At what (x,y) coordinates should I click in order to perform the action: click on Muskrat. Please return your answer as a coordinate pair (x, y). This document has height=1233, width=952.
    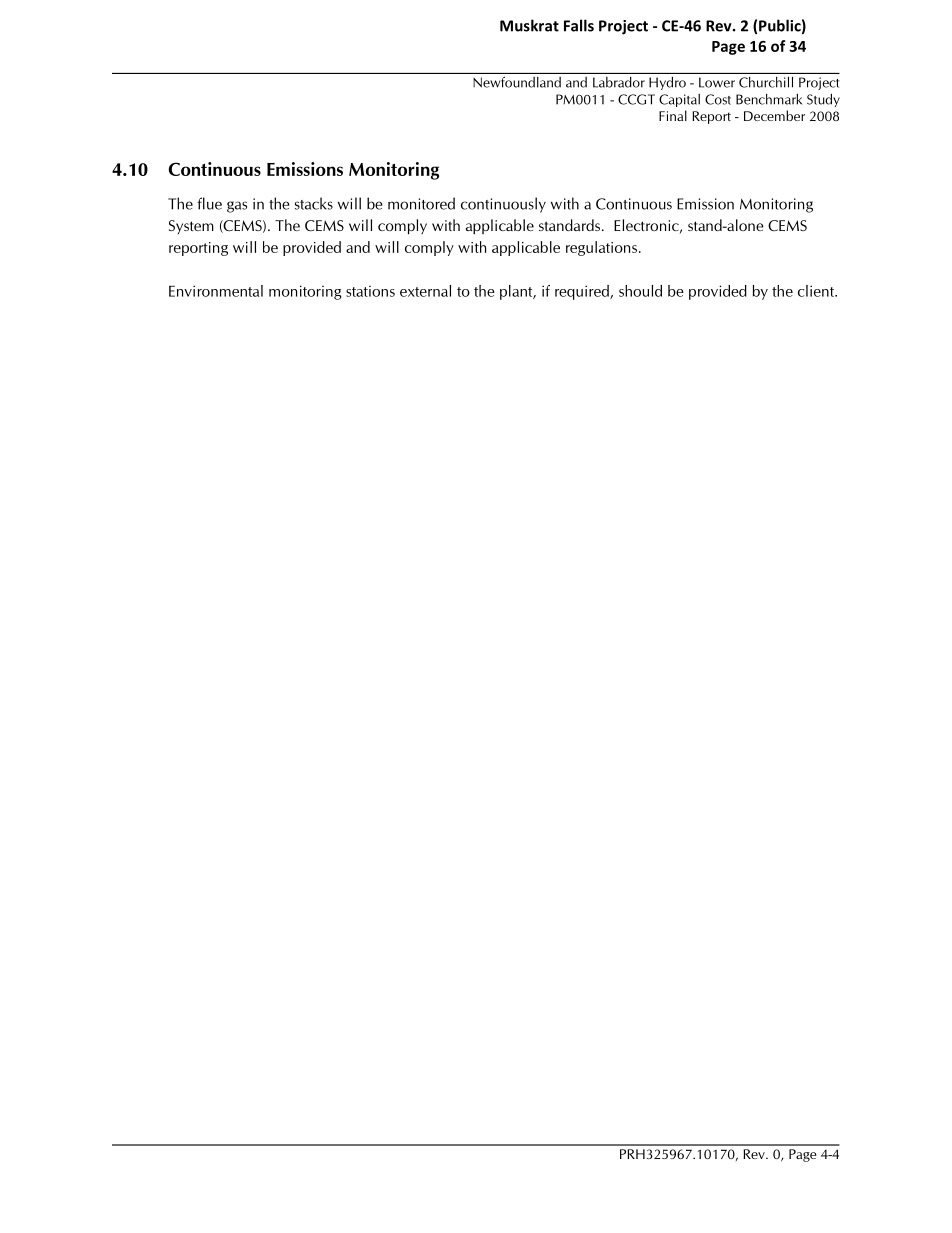
    Looking at the image, I should click on (529, 25).
